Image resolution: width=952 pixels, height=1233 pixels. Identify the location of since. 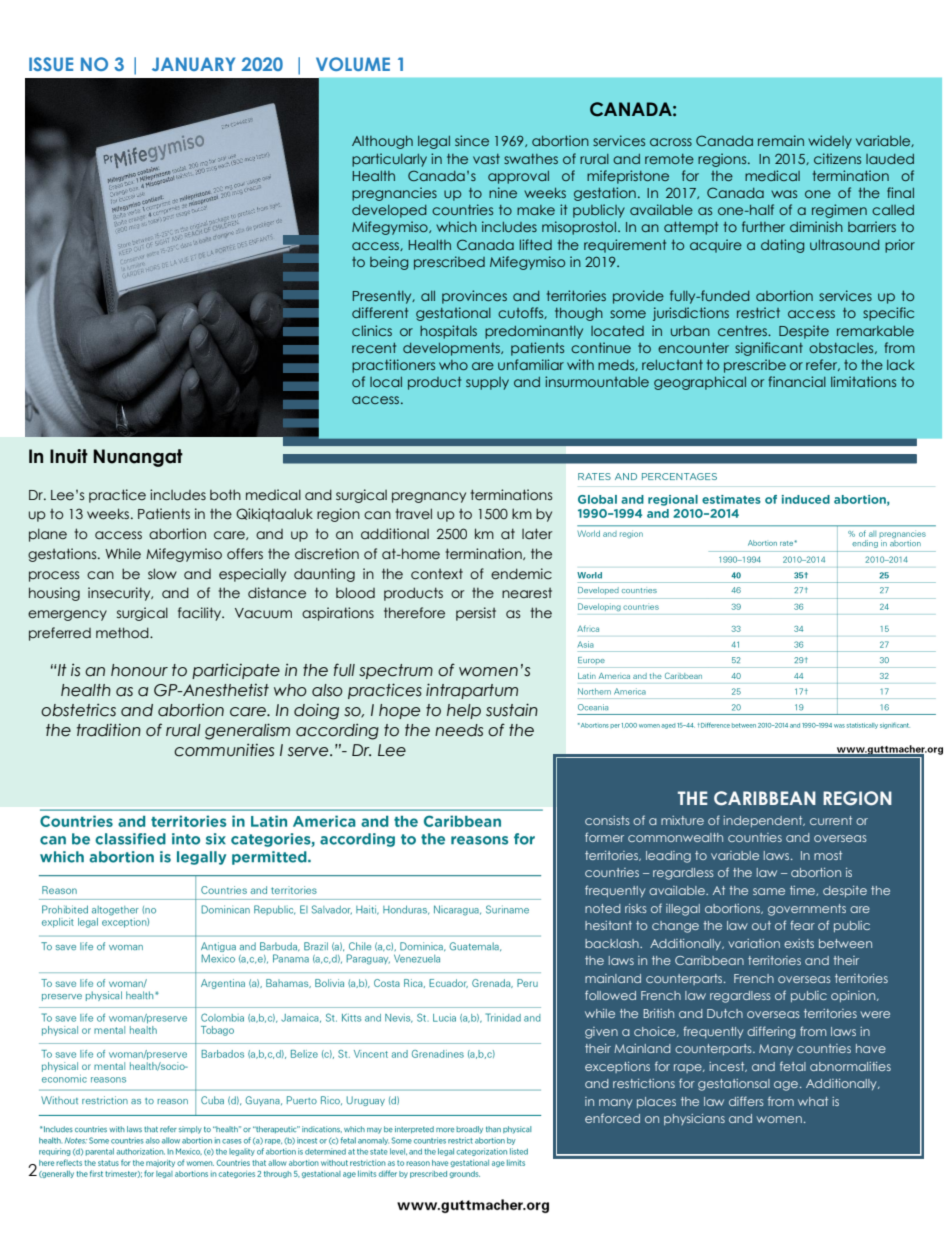
(472, 140).
